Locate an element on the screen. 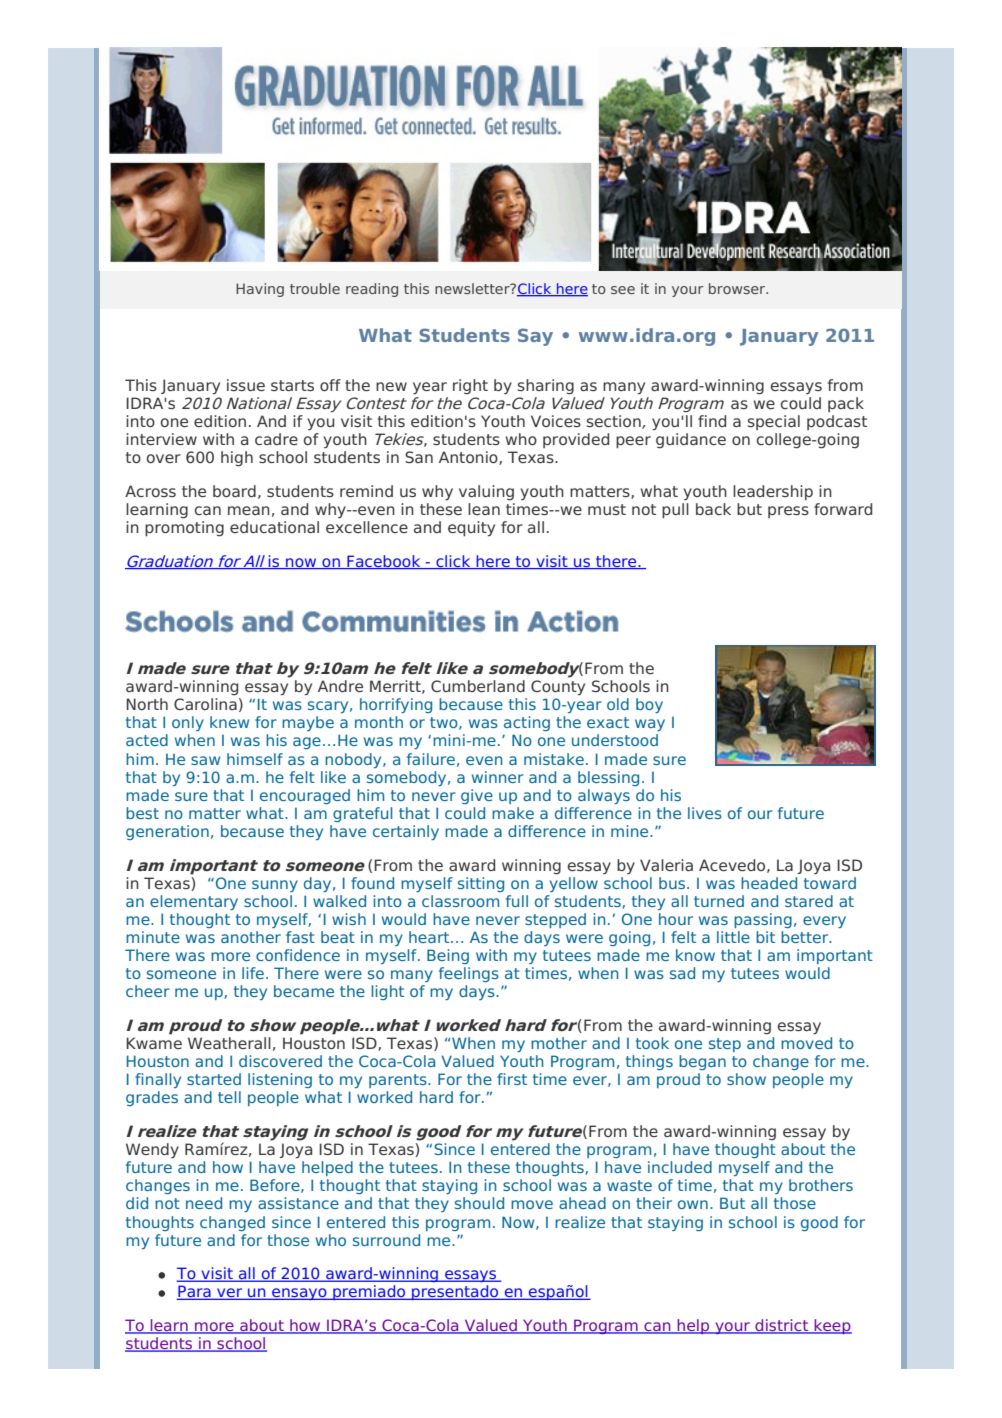 The width and height of the screenshot is (1002, 1418). browser is located at coordinates (738, 288).
